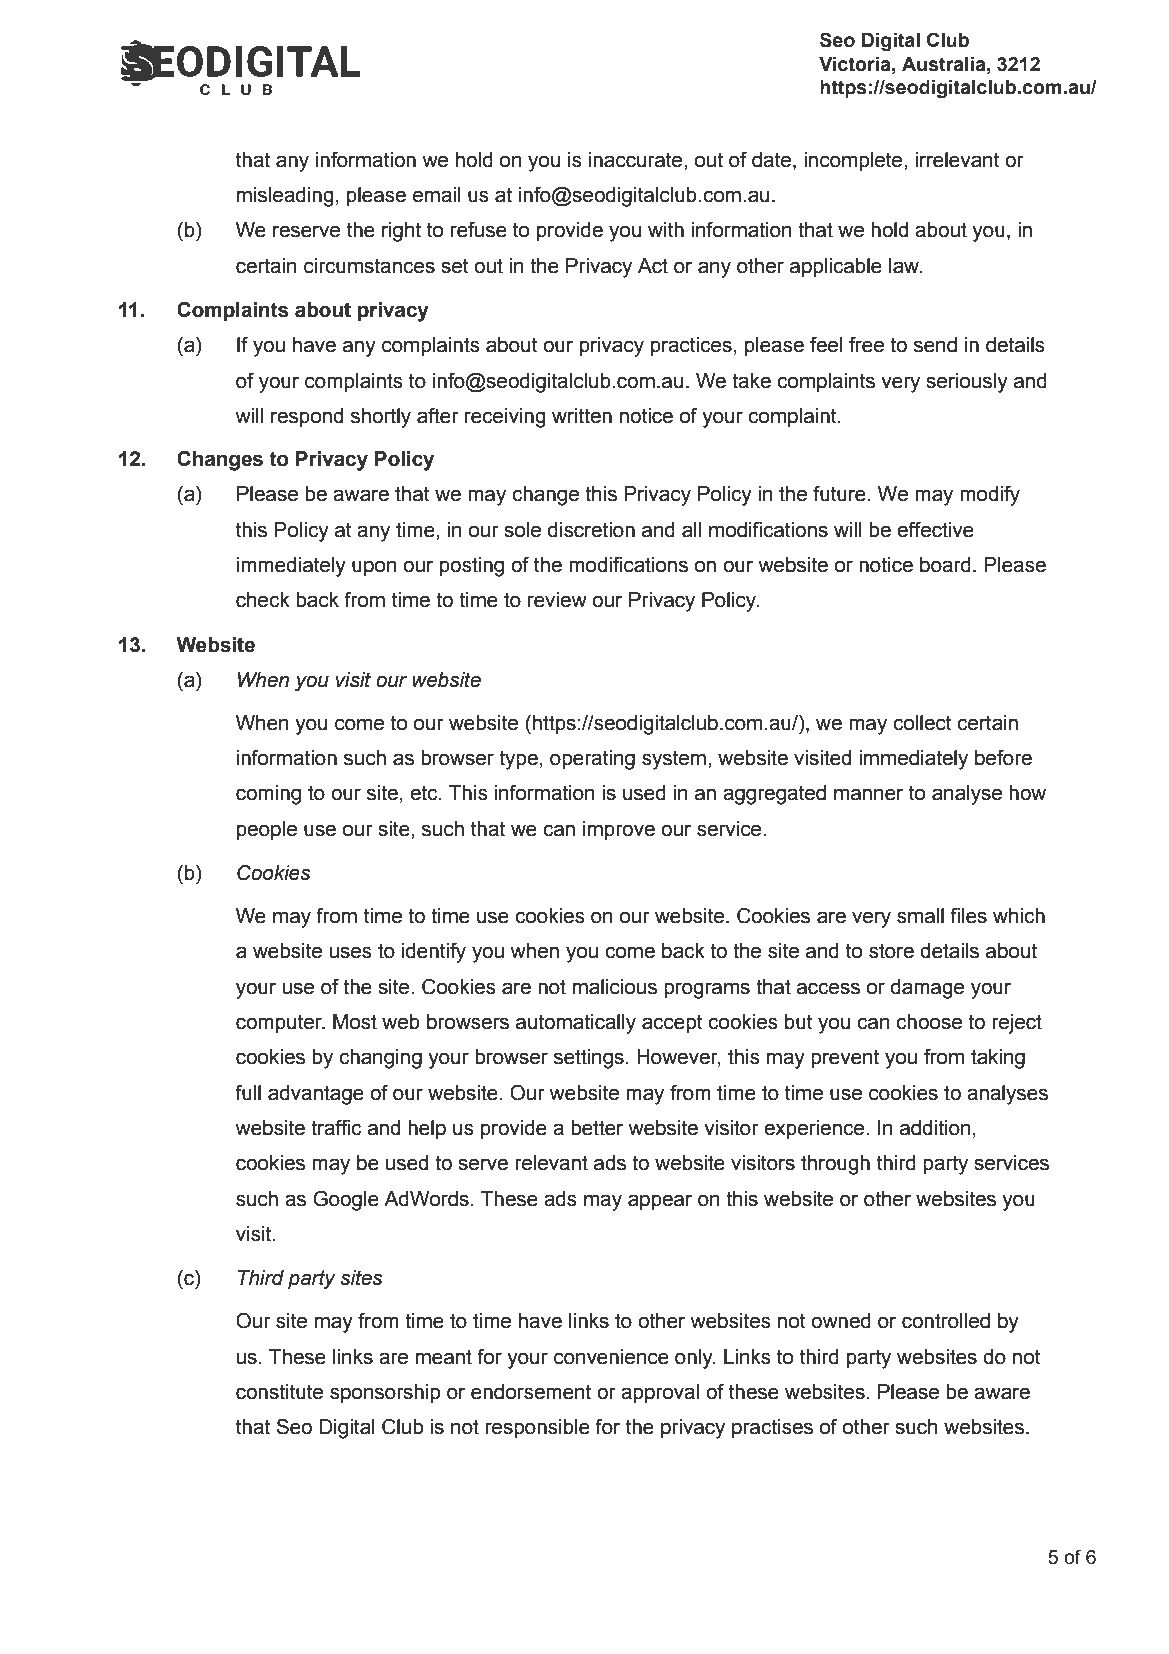 The image size is (1169, 1654). I want to click on inaccurate, so click(637, 160).
